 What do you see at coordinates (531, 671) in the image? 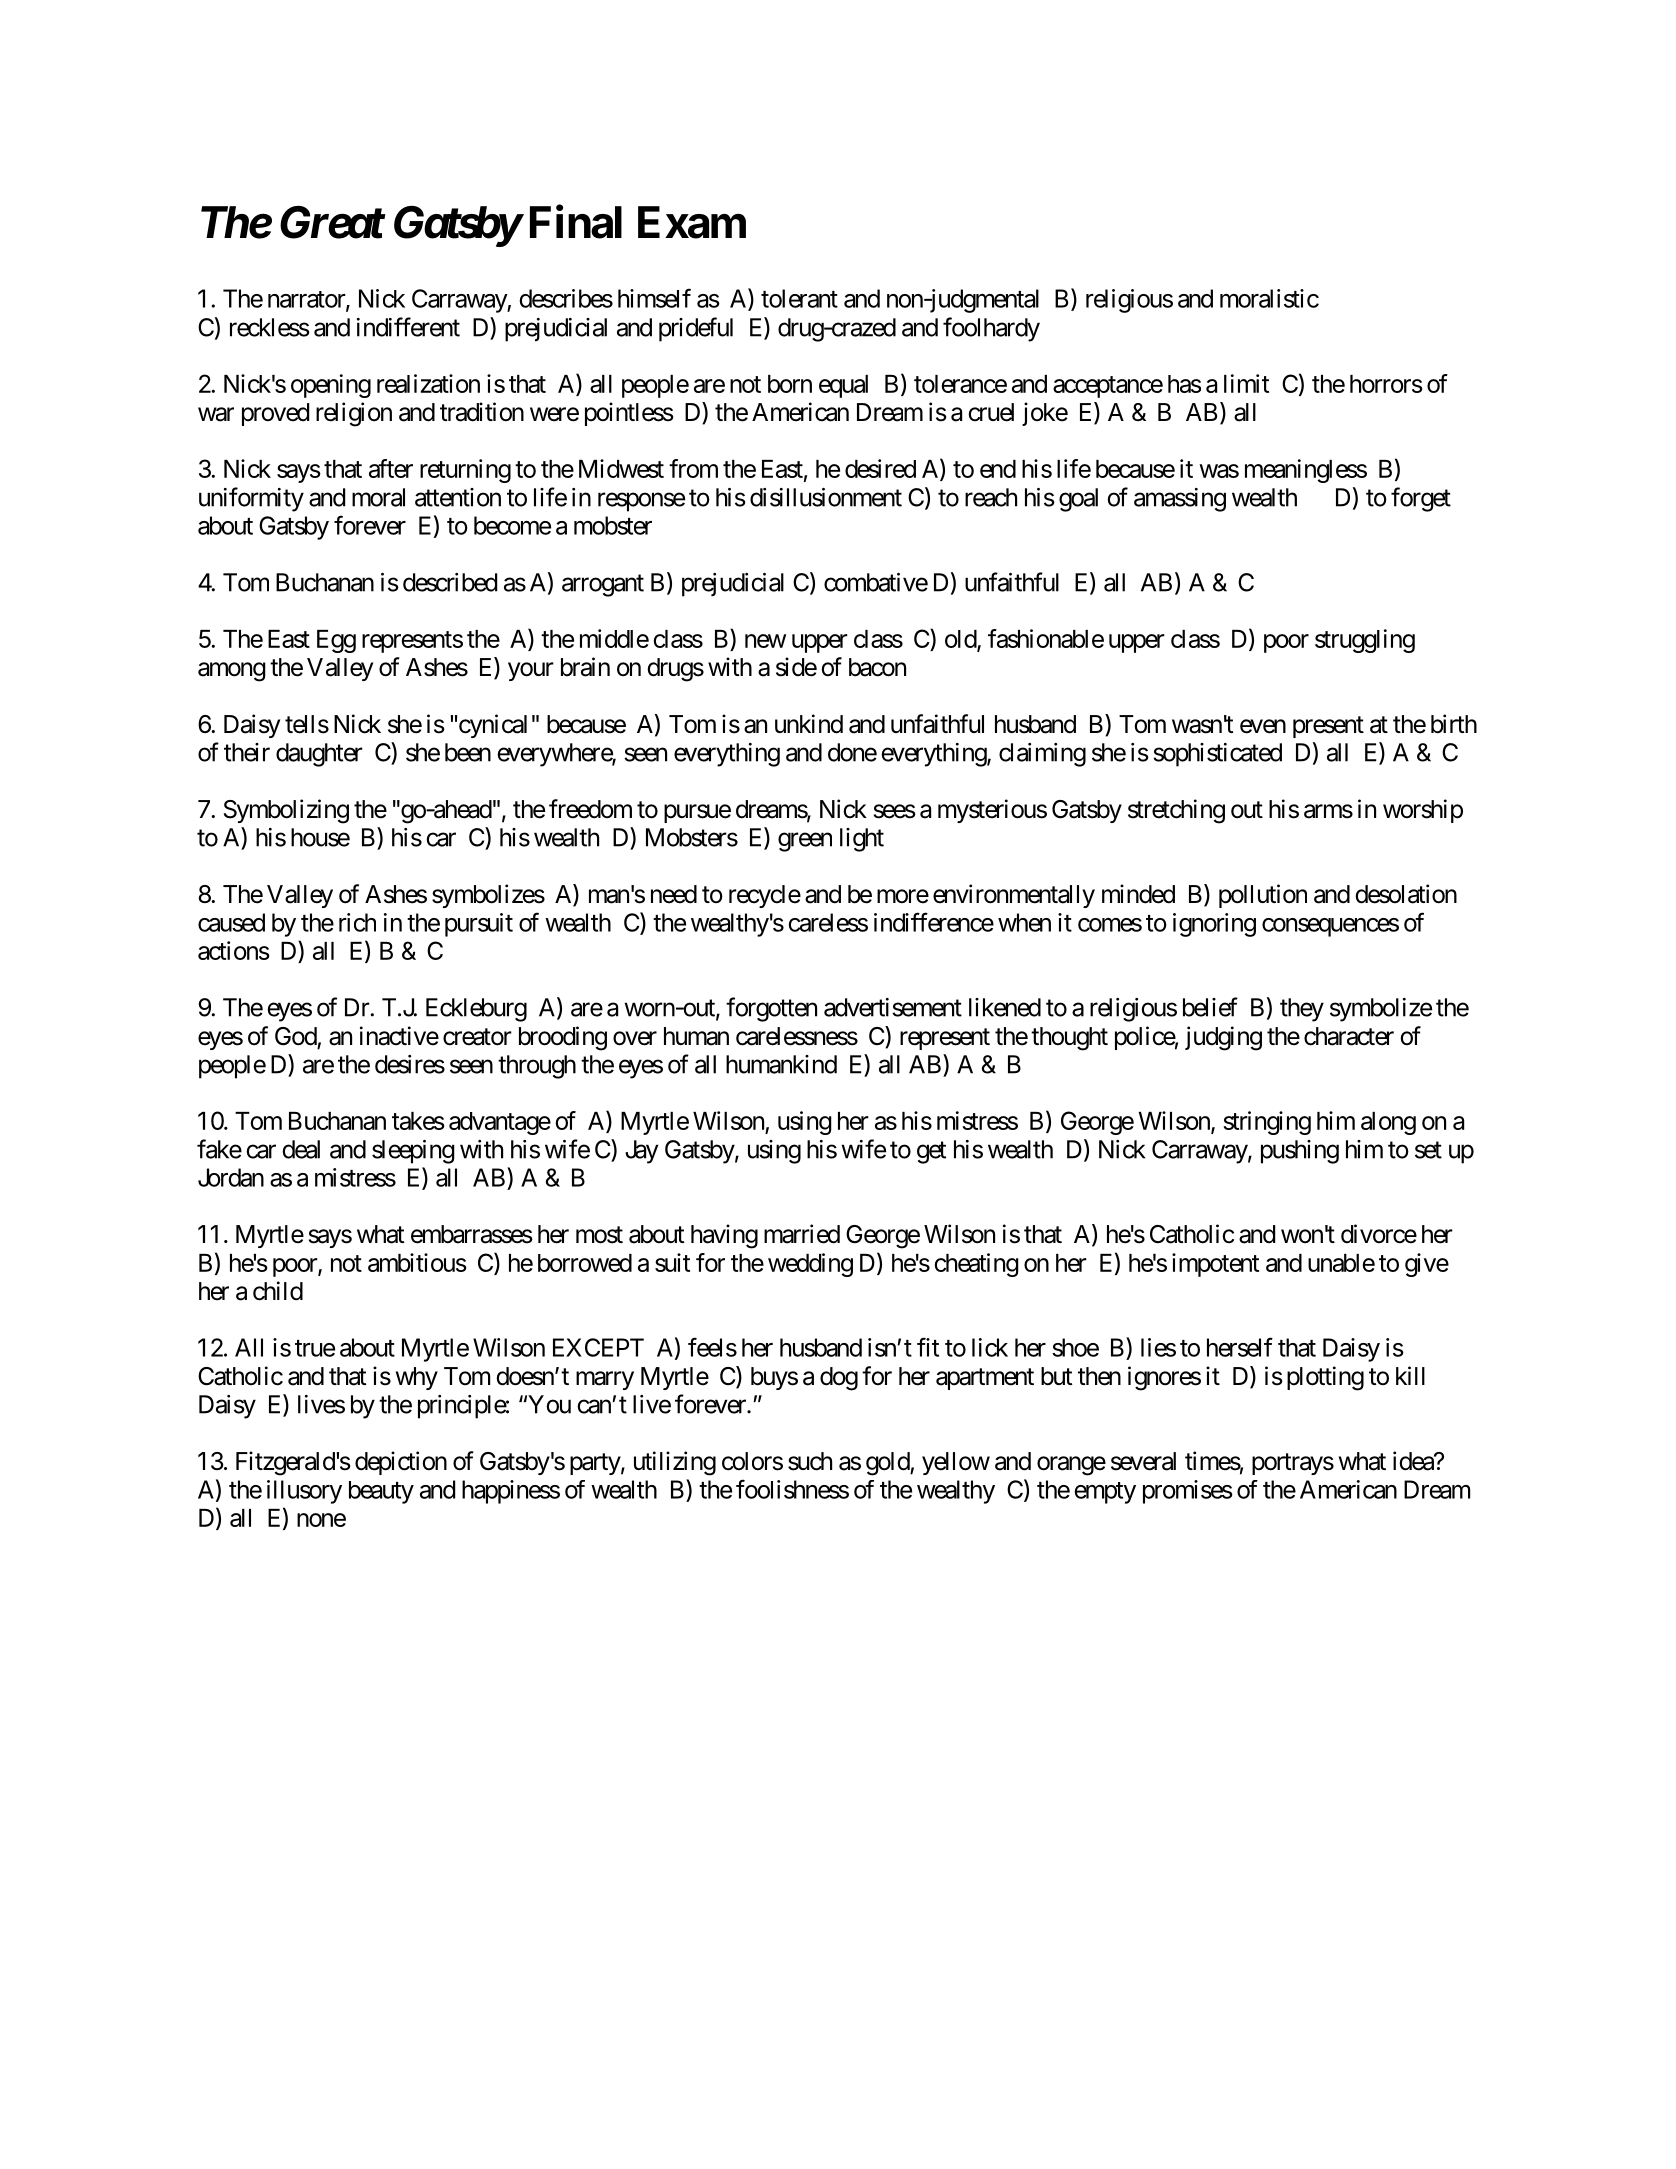
I see `your` at bounding box center [531, 671].
